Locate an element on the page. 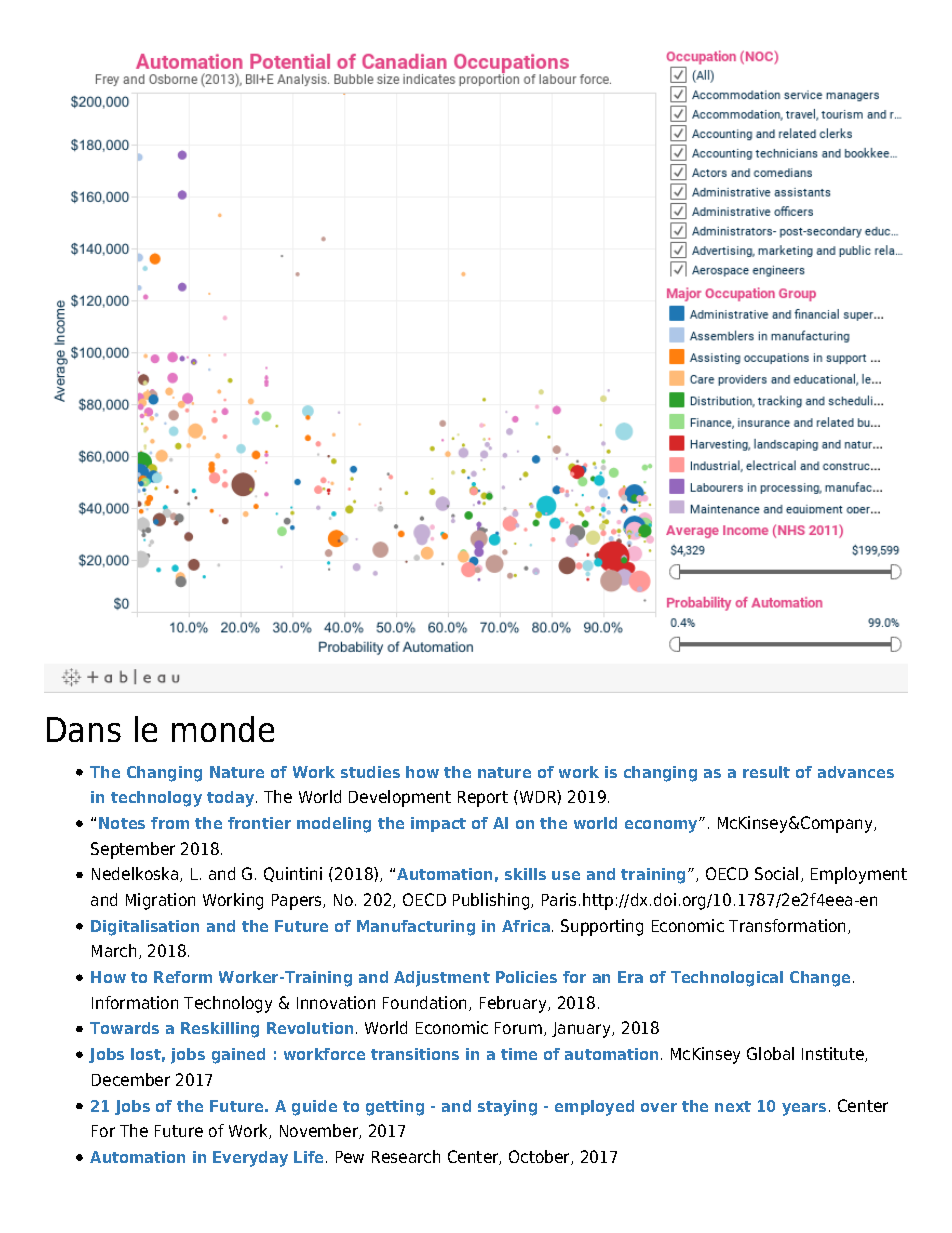 The height and width of the image is (1233, 952). Information is located at coordinates (135, 1002).
